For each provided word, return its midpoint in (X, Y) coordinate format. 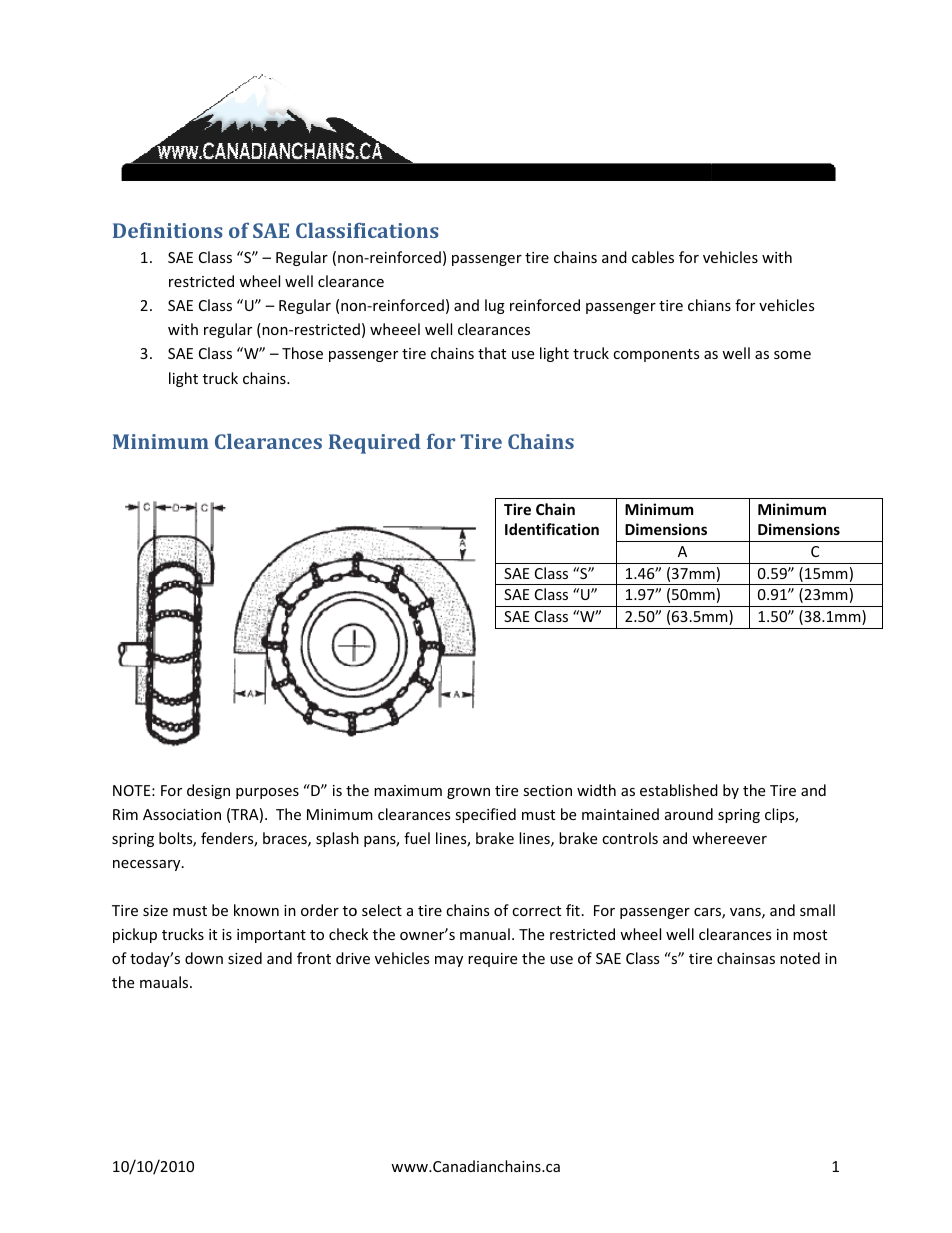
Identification (552, 529)
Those (302, 353)
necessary (148, 865)
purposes (267, 793)
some (792, 355)
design (208, 791)
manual (485, 934)
